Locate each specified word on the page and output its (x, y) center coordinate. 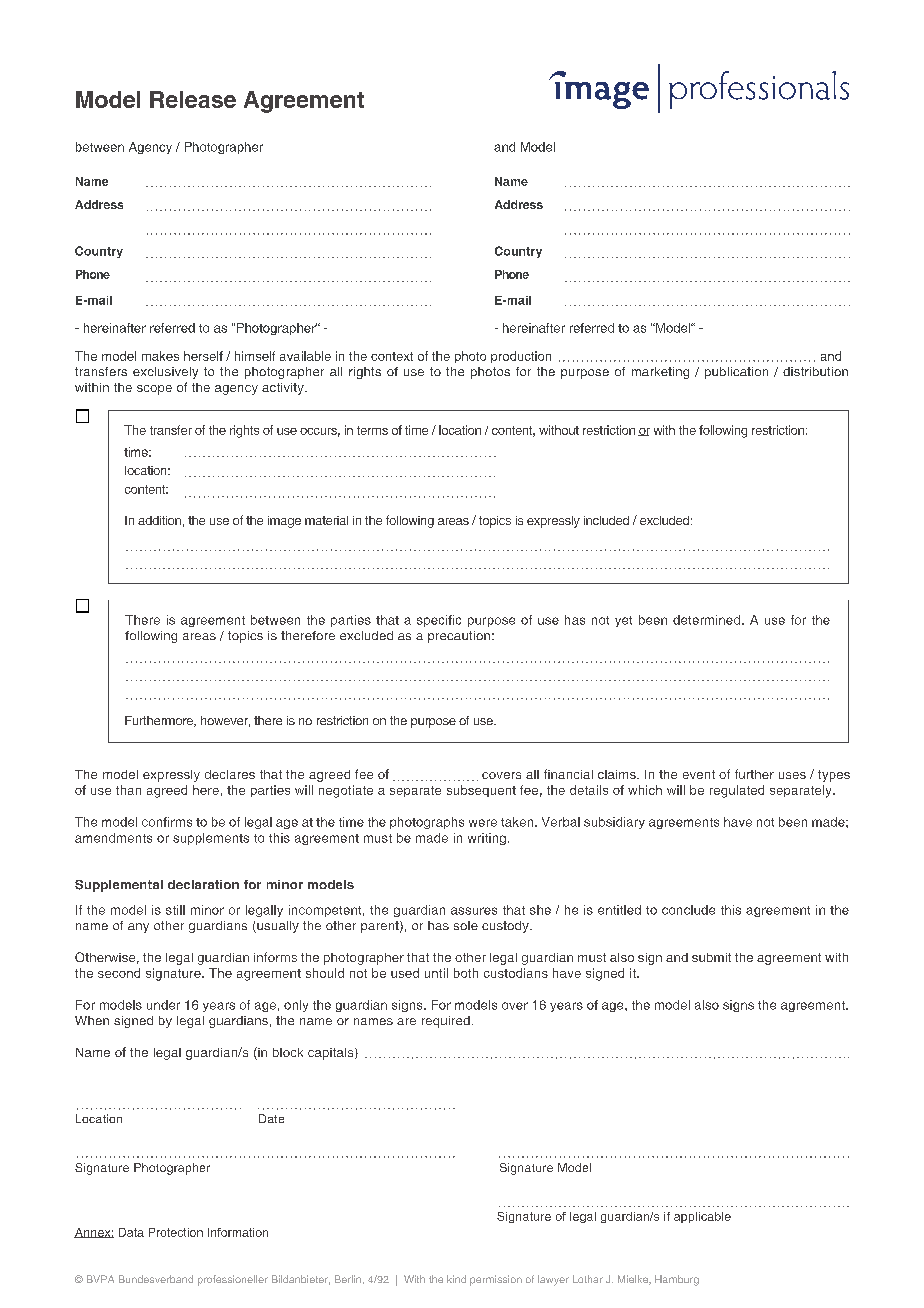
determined (706, 620)
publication (736, 373)
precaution (459, 637)
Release (193, 99)
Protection (176, 1232)
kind (456, 1279)
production (521, 357)
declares (230, 774)
